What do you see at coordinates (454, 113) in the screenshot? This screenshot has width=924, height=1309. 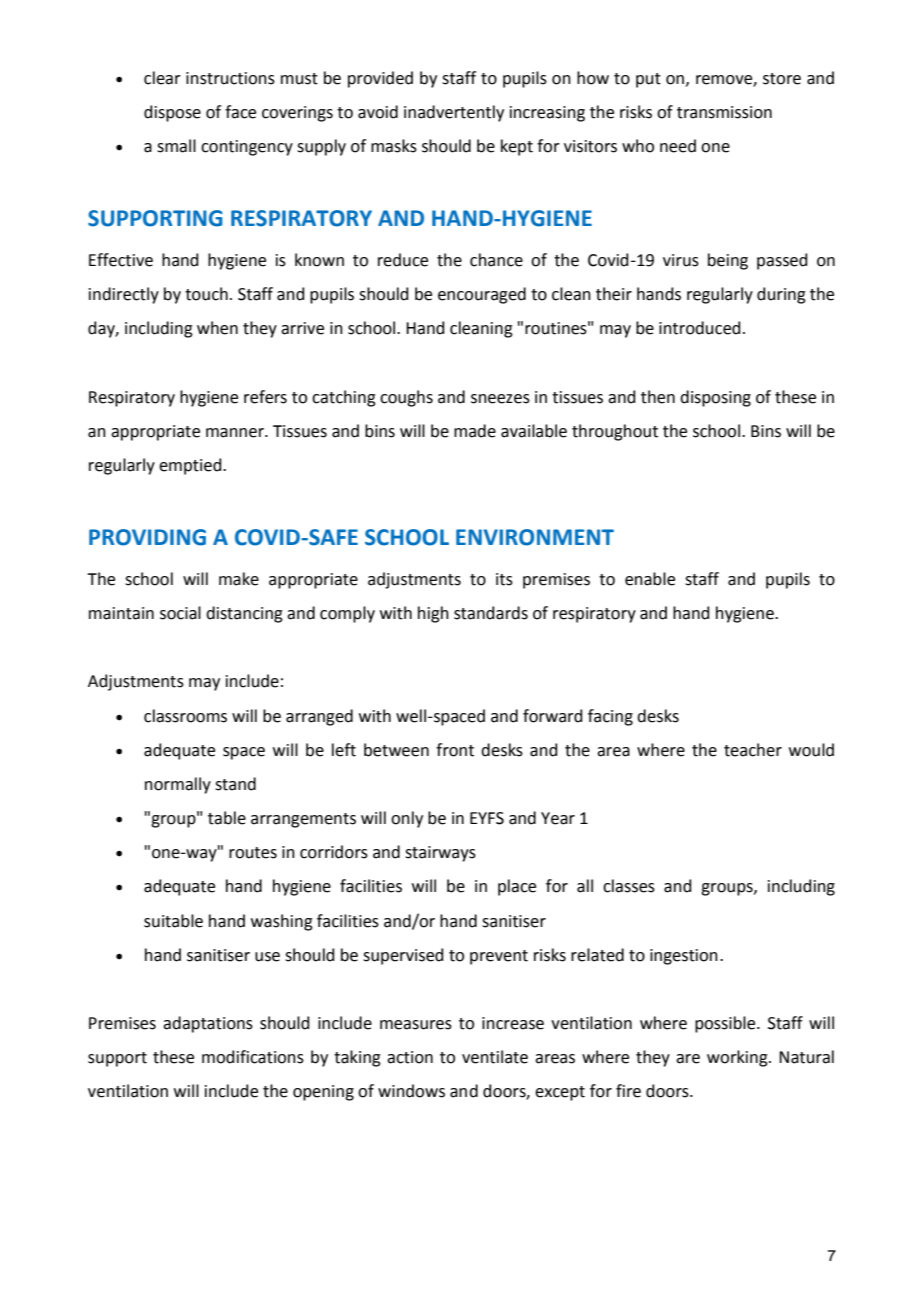 I see `inadvertently` at bounding box center [454, 113].
